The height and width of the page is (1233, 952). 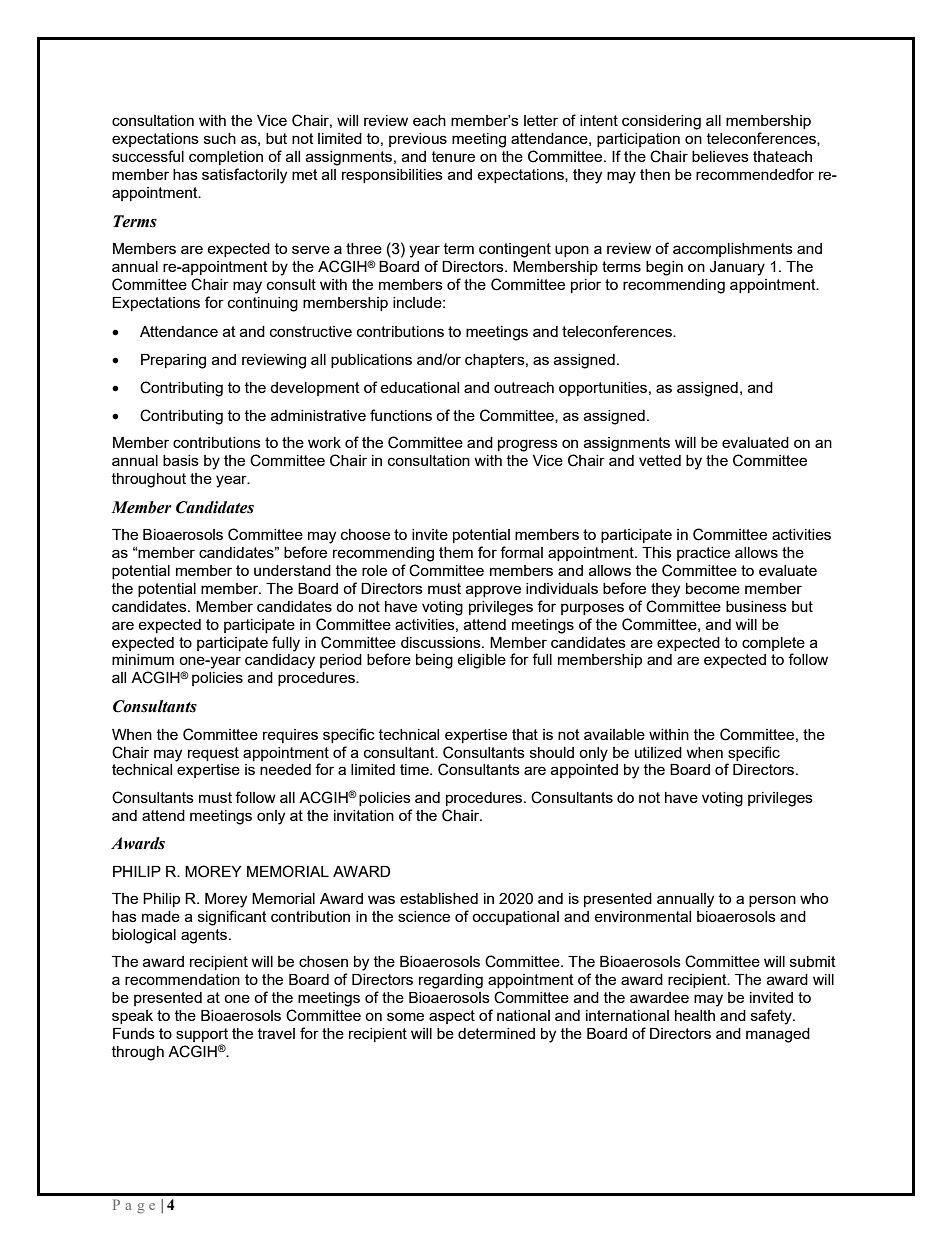 What do you see at coordinates (181, 460) in the page?
I see `basis` at bounding box center [181, 460].
